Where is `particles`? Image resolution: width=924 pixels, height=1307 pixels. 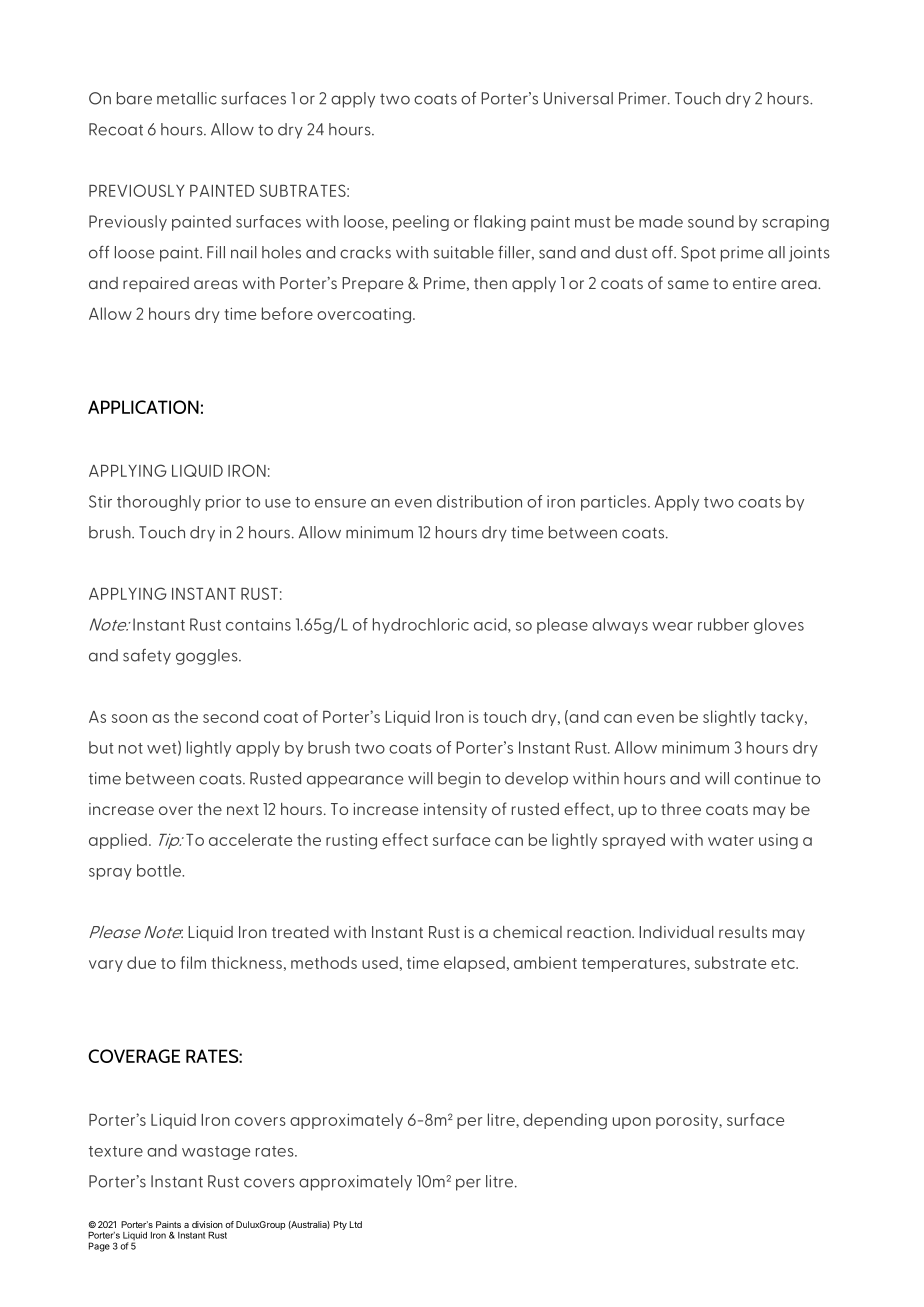
particles is located at coordinates (615, 503).
